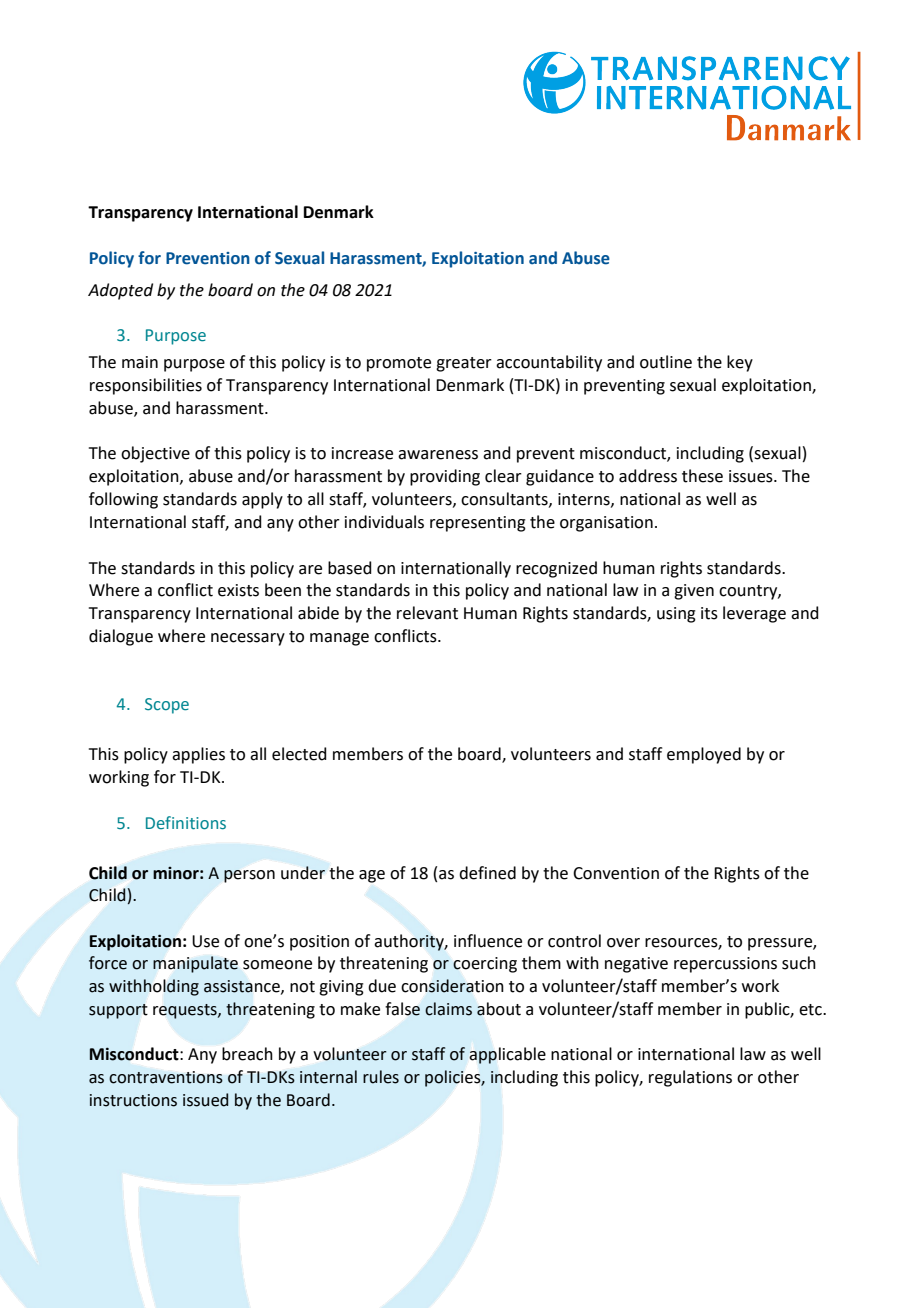 Image resolution: width=924 pixels, height=1308 pixels. Describe the element at coordinates (205, 1100) in the screenshot. I see `issued` at that location.
